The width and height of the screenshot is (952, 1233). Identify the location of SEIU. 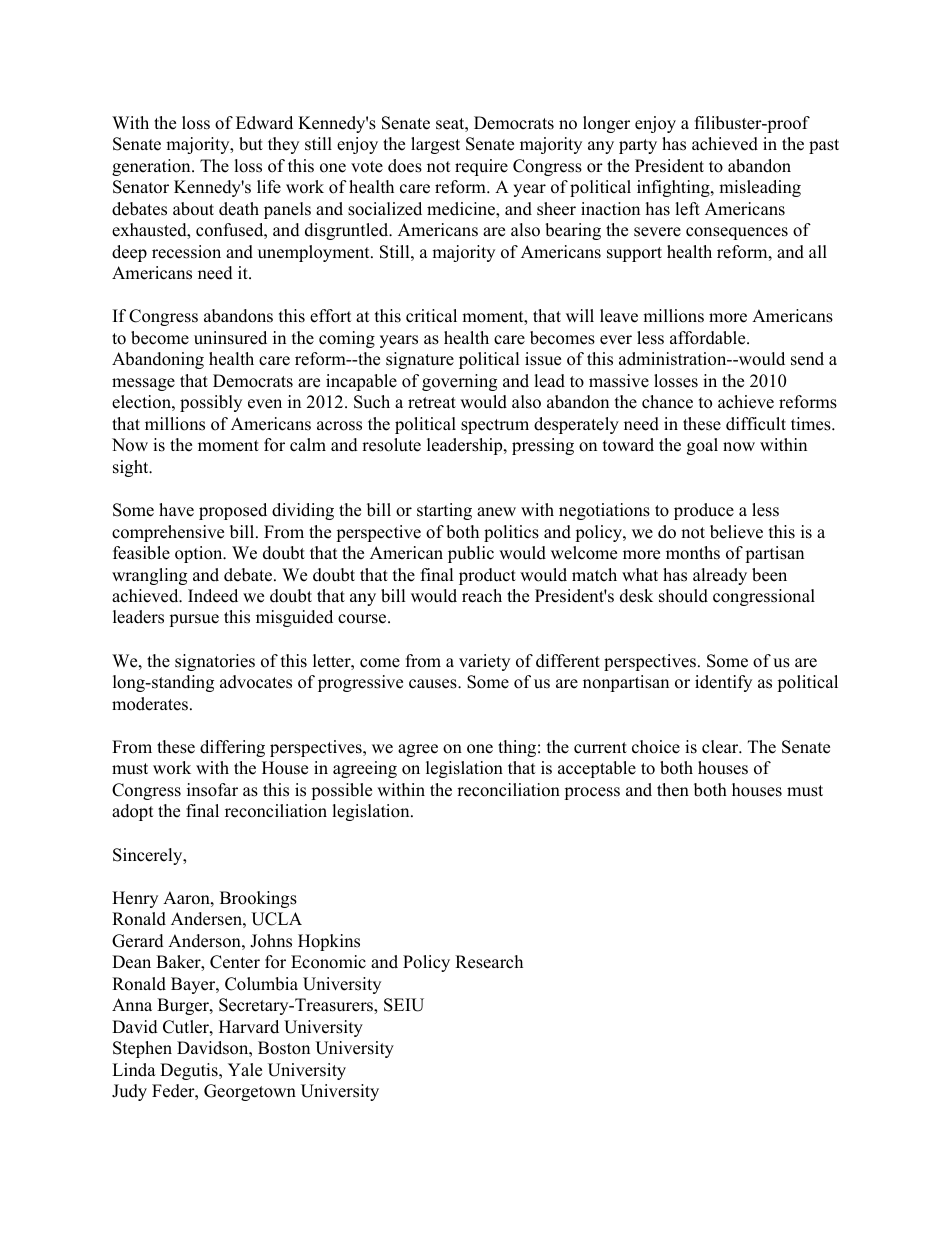
(404, 1005).
